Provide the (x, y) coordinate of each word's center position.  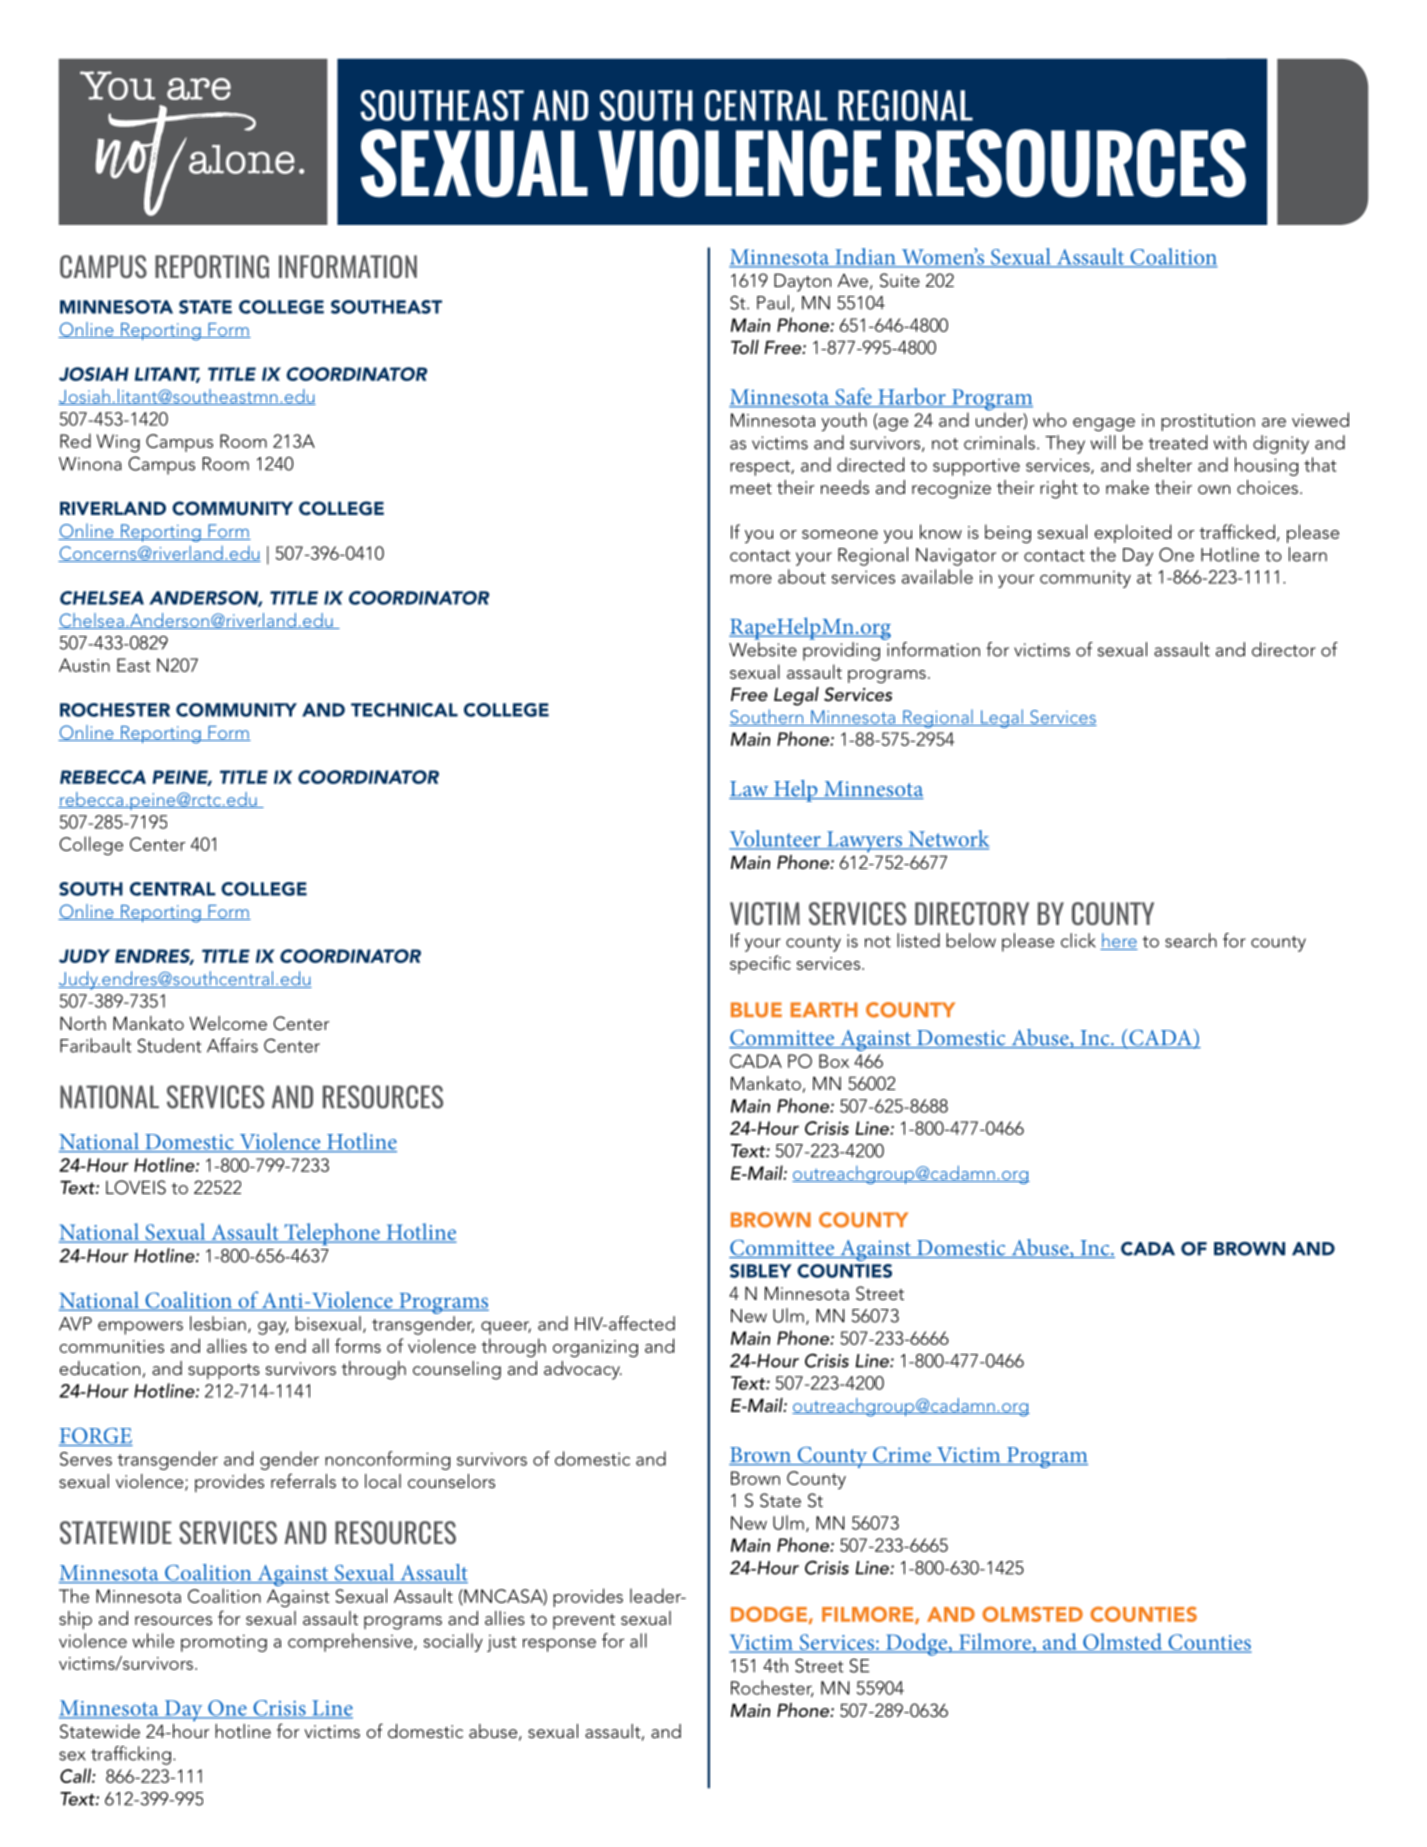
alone (242, 159)
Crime (902, 1456)
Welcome (228, 1023)
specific (760, 964)
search (1191, 940)
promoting (224, 1643)
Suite (900, 280)
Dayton (802, 282)
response (559, 1645)
